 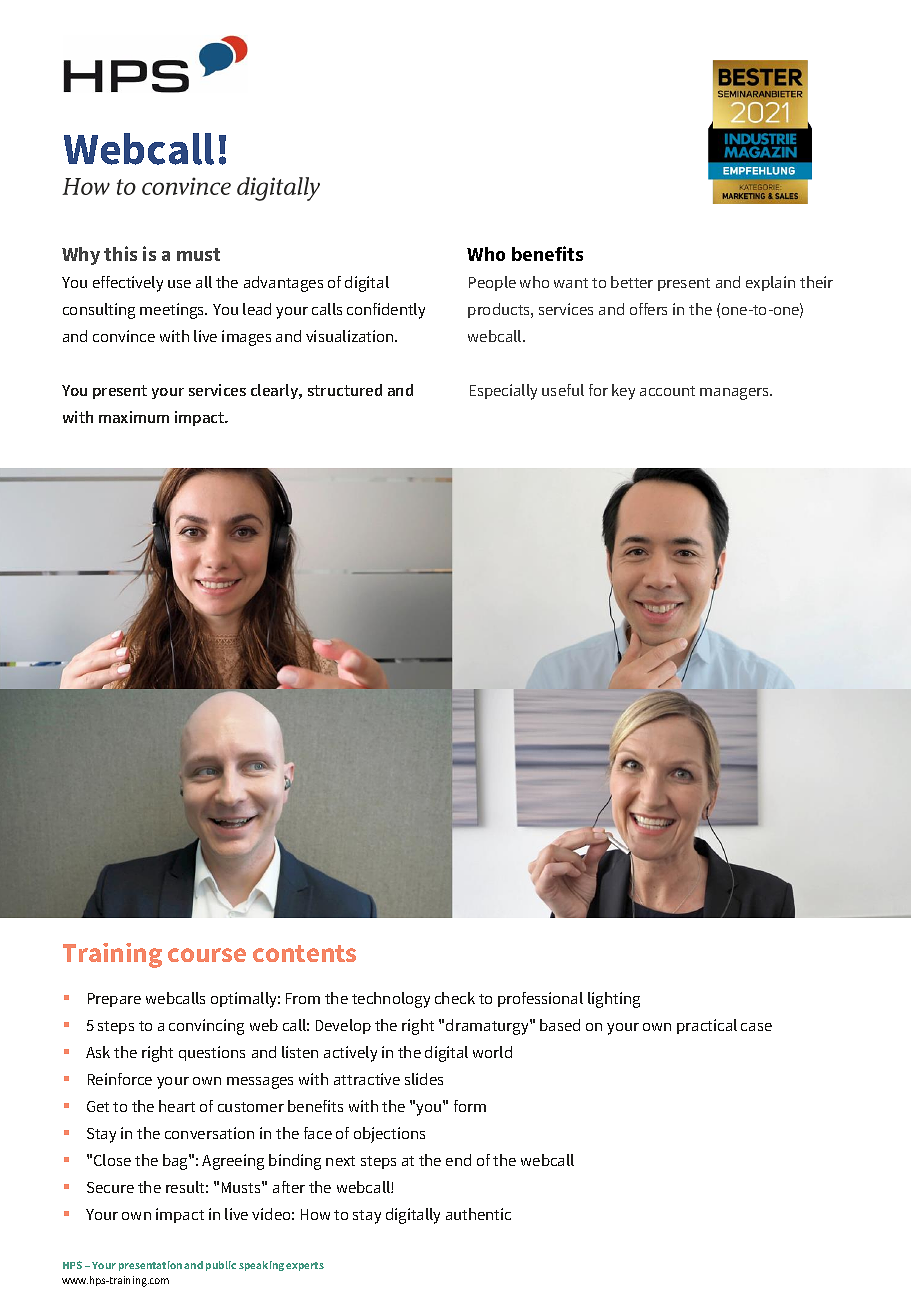 What do you see at coordinates (173, 311) in the screenshot?
I see `meetings` at bounding box center [173, 311].
